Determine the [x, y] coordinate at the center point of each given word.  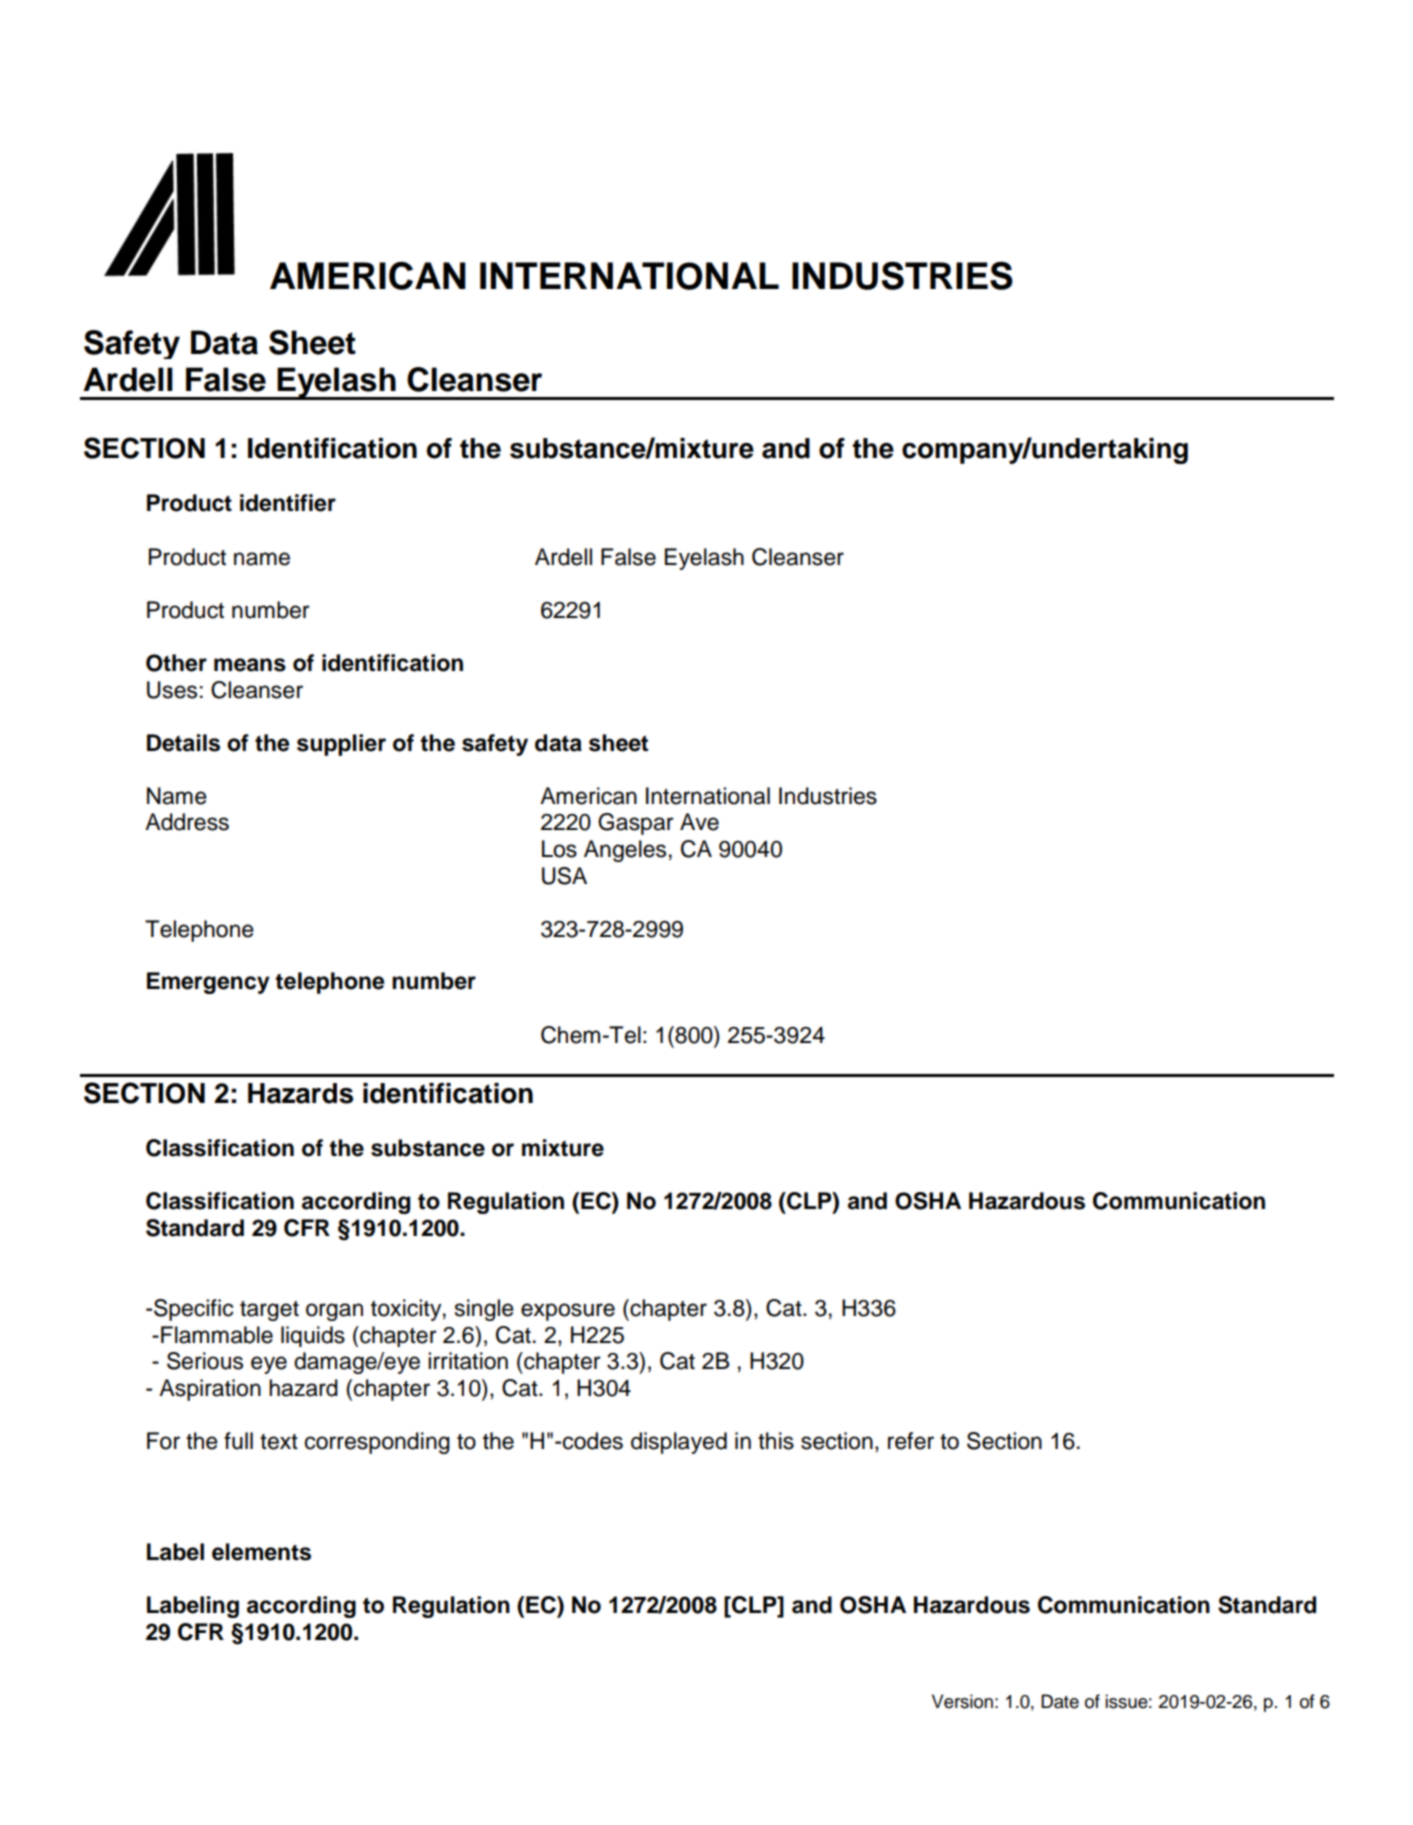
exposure [568, 1312]
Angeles [625, 851]
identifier [288, 503]
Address [187, 822]
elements [261, 1552]
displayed [679, 1443]
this [776, 1441]
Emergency [208, 983]
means [250, 665]
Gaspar [636, 824]
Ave [699, 822]
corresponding [377, 1443]
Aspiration [210, 1390]
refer [911, 1441]
